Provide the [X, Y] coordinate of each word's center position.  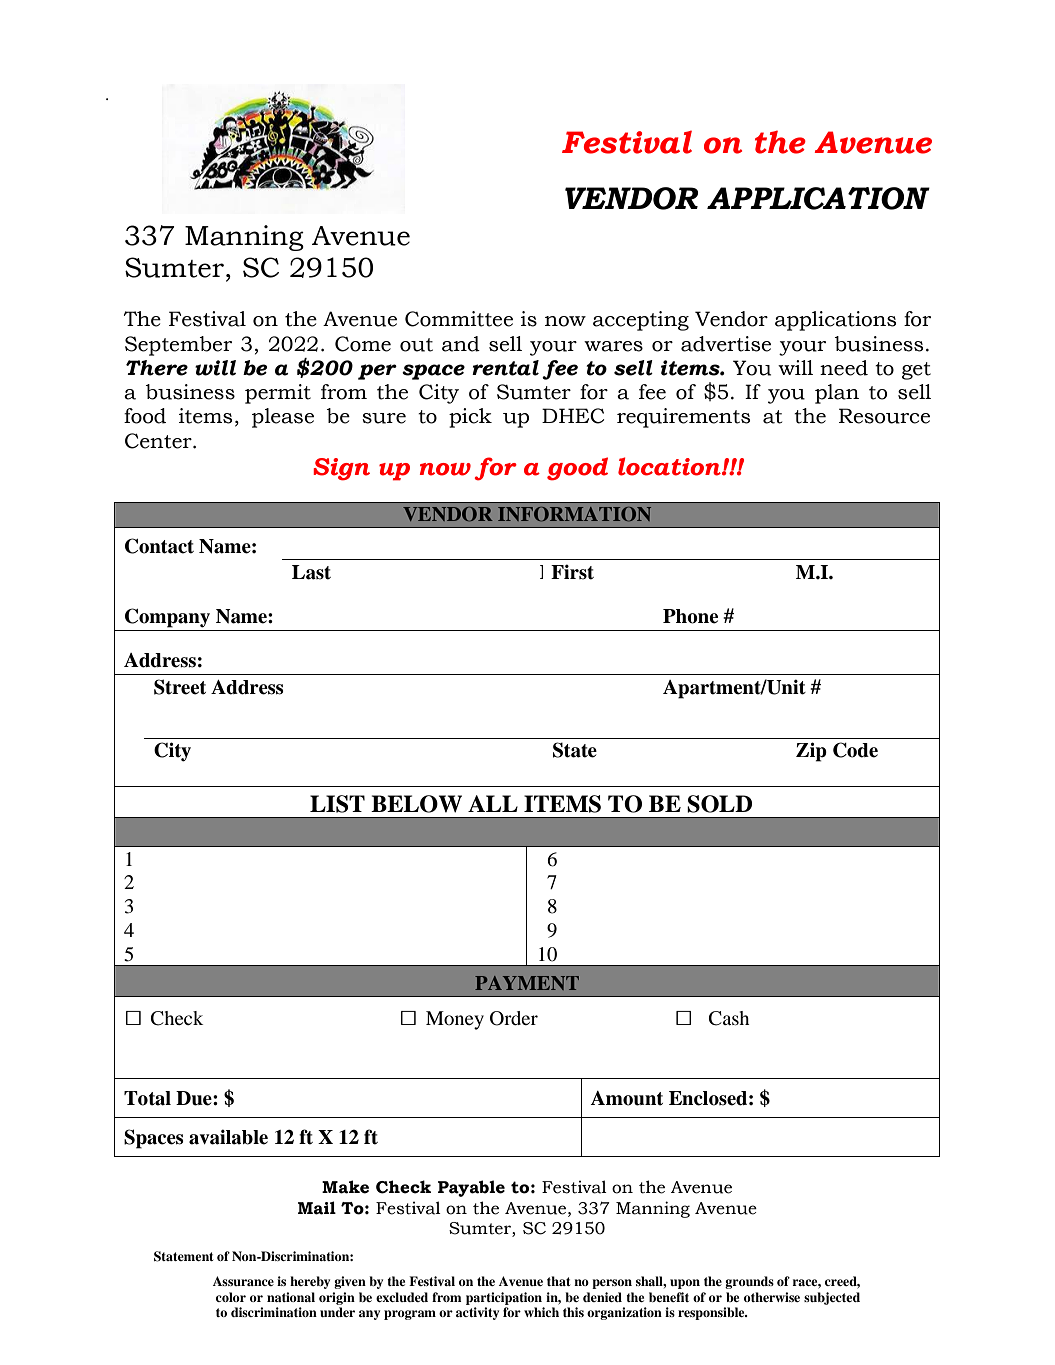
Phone [690, 616]
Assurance [243, 1281]
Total [147, 1098]
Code [855, 750]
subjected [832, 1298]
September [178, 346]
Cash [729, 1018]
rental [505, 368]
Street [180, 687]
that [559, 1281]
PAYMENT [527, 983]
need [844, 368]
